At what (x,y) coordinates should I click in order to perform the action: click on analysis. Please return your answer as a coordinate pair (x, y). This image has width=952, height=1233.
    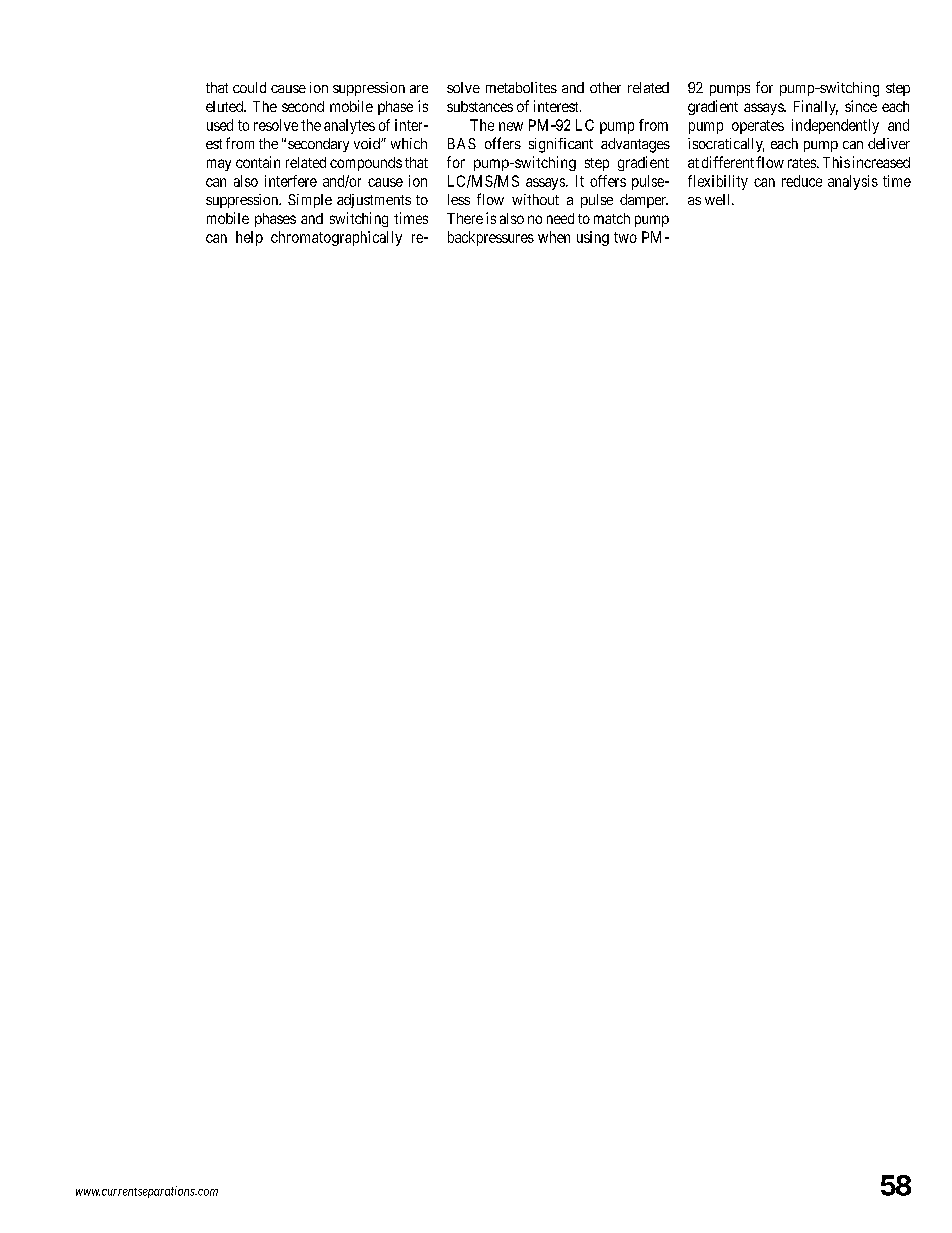
    Looking at the image, I should click on (853, 182).
